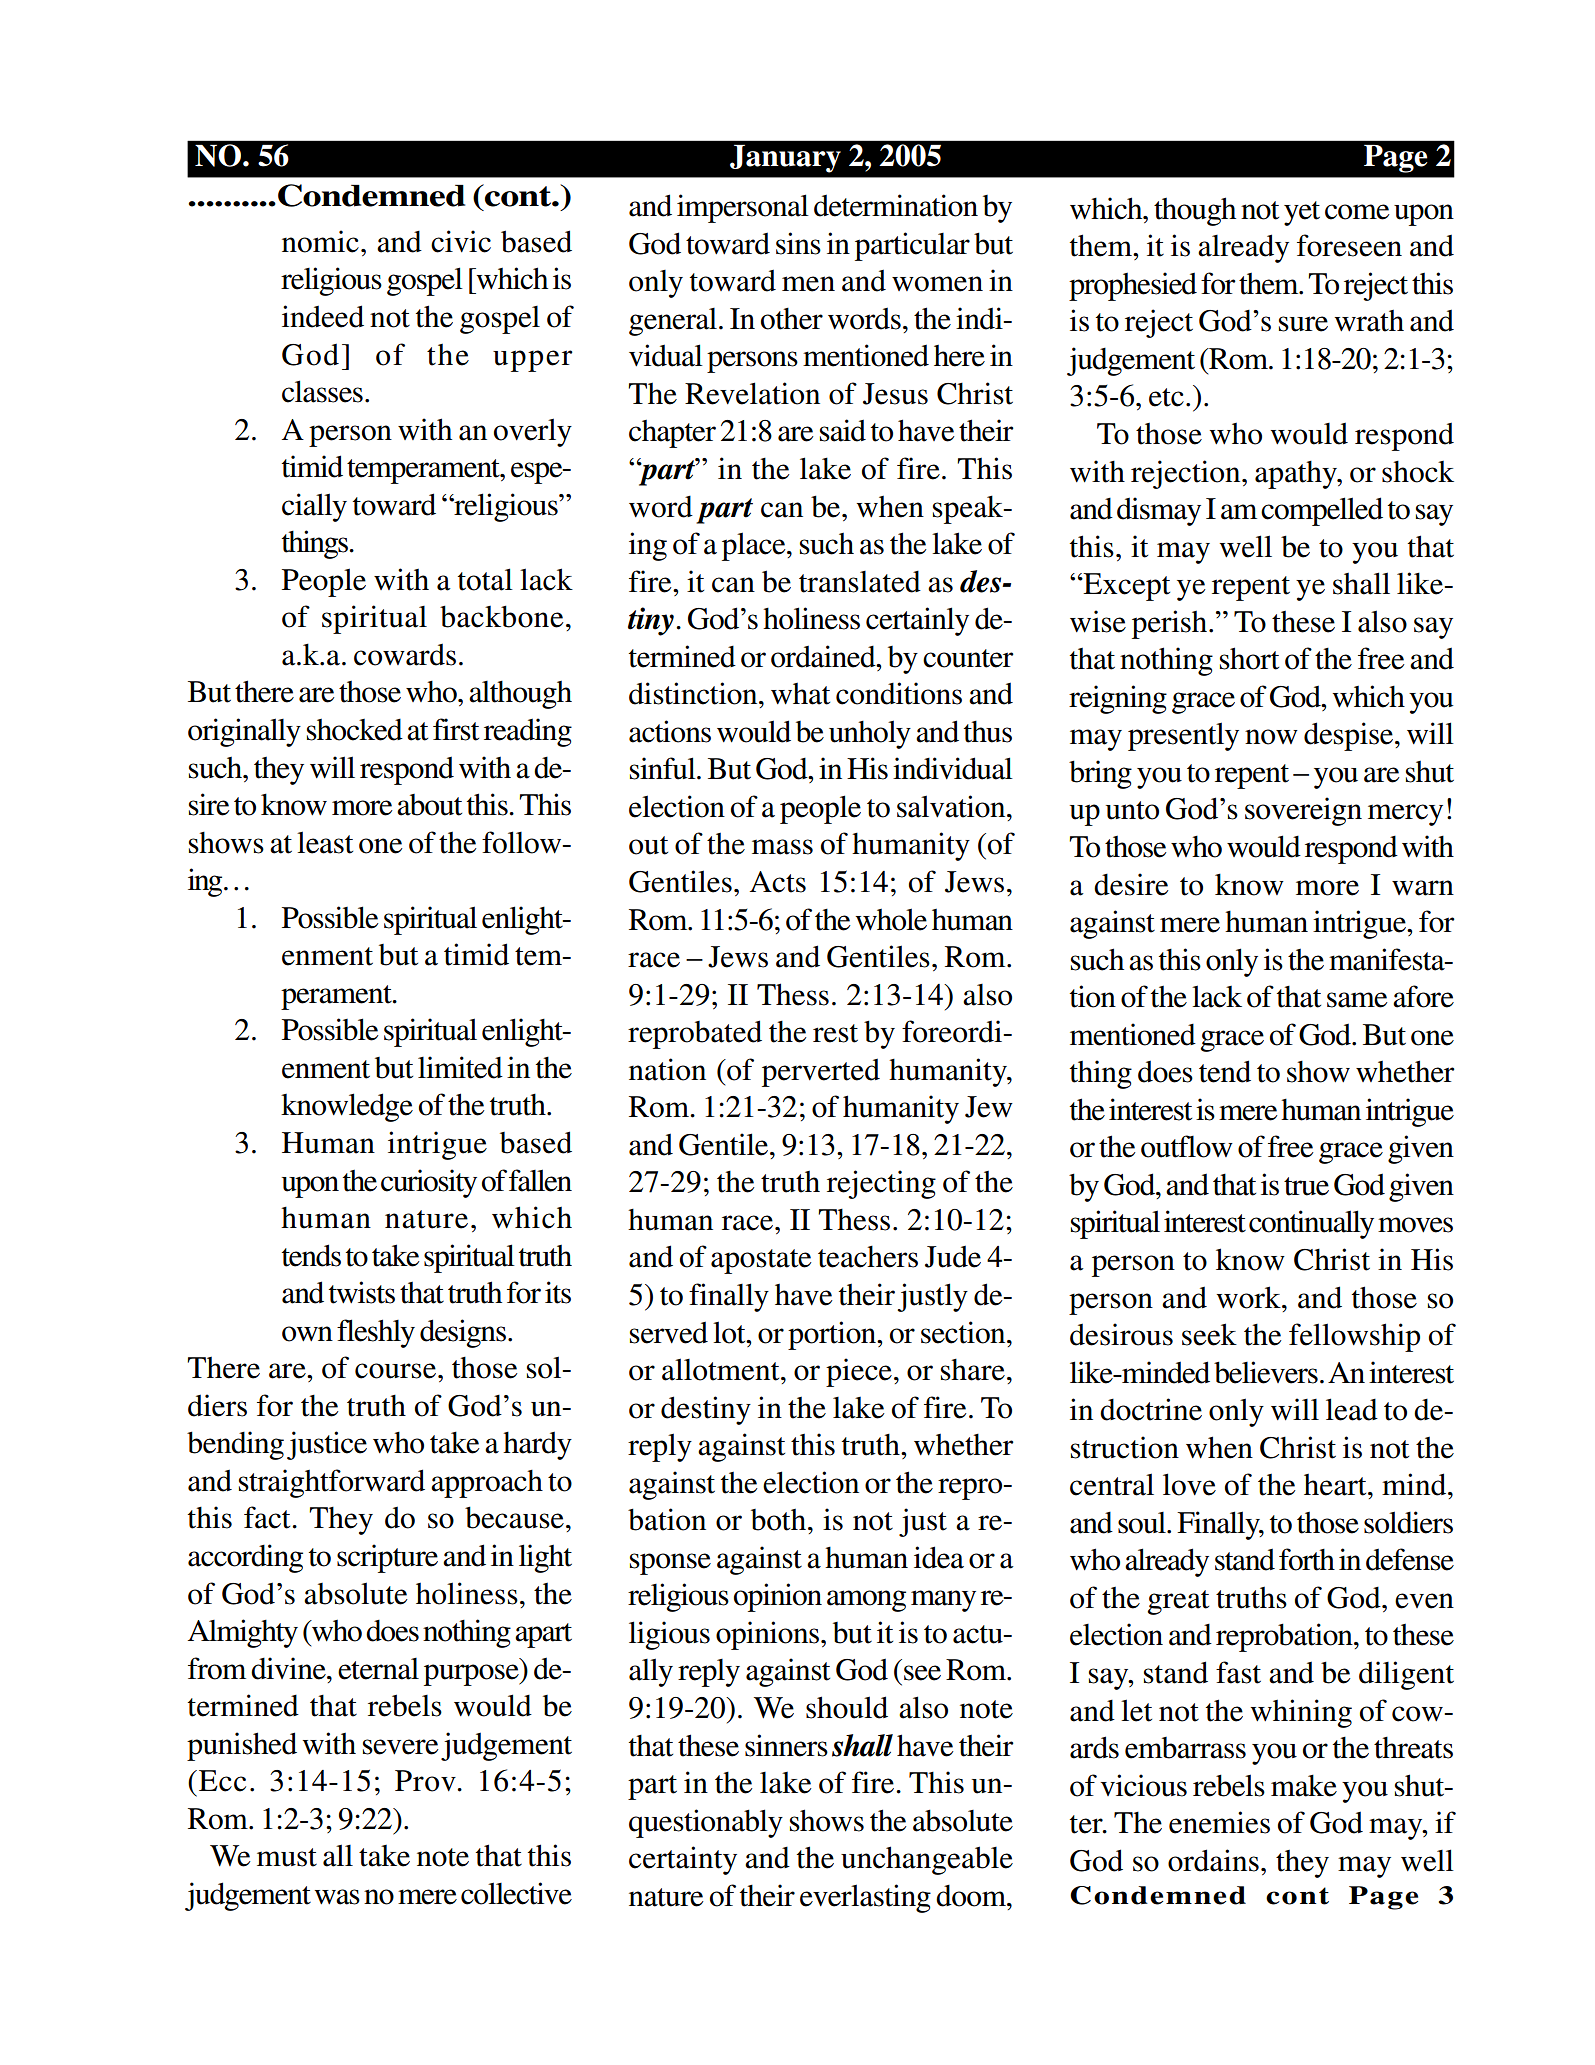 This page has height=2065, width=1595. What do you see at coordinates (1357, 1000) in the page?
I see `same` at bounding box center [1357, 1000].
